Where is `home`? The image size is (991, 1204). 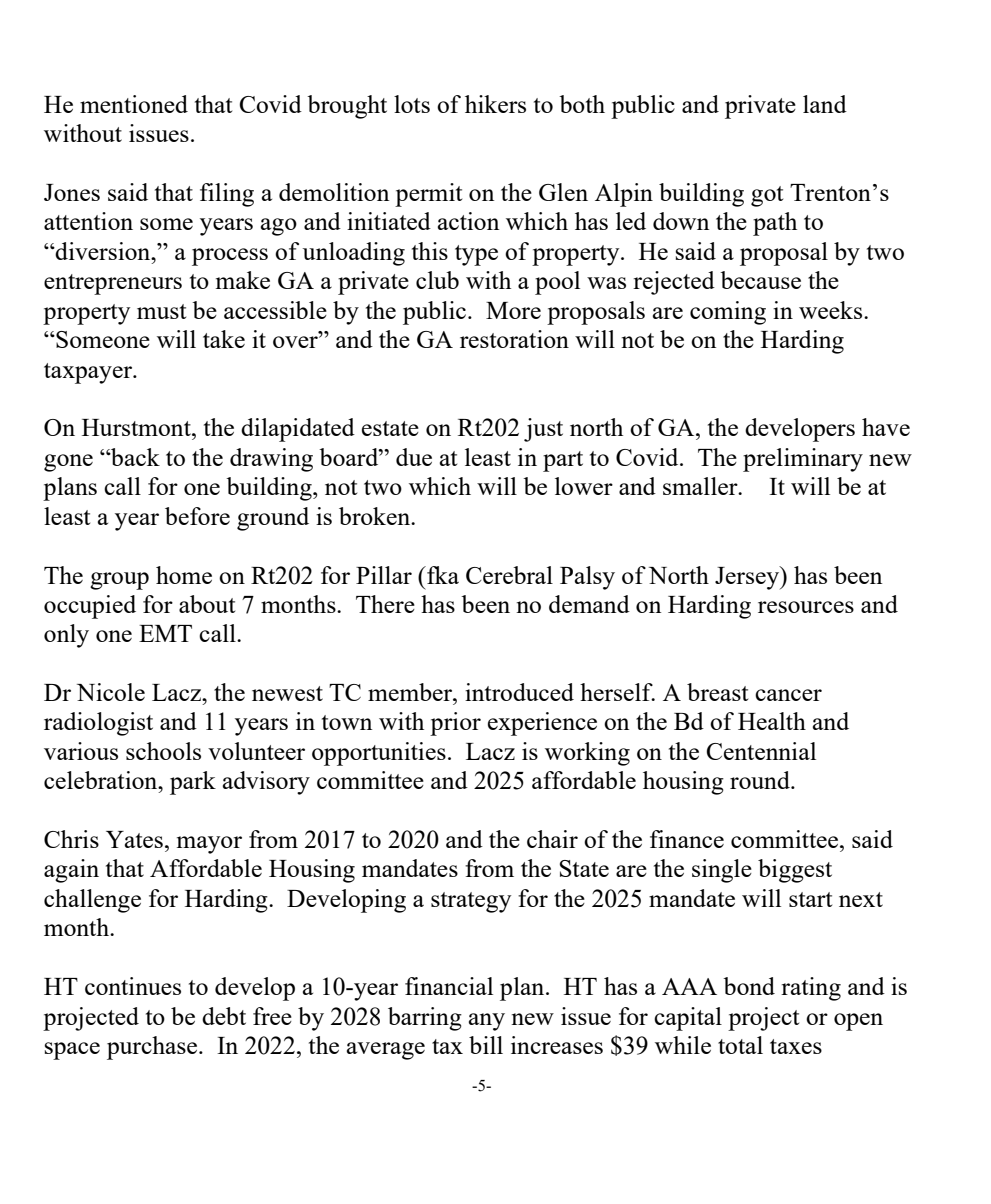
home is located at coordinates (184, 575).
